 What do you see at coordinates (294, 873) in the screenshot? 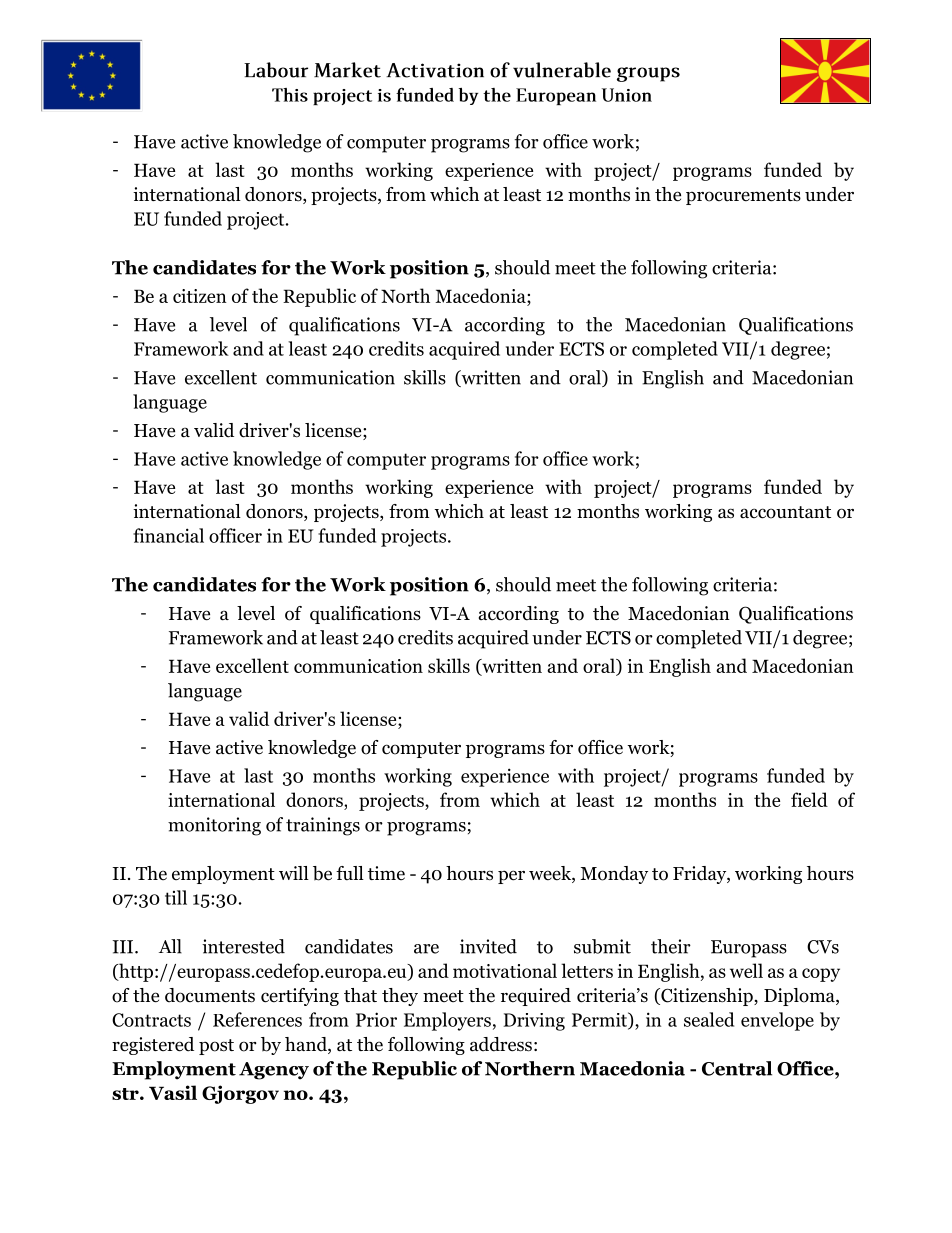
I see `will` at bounding box center [294, 873].
